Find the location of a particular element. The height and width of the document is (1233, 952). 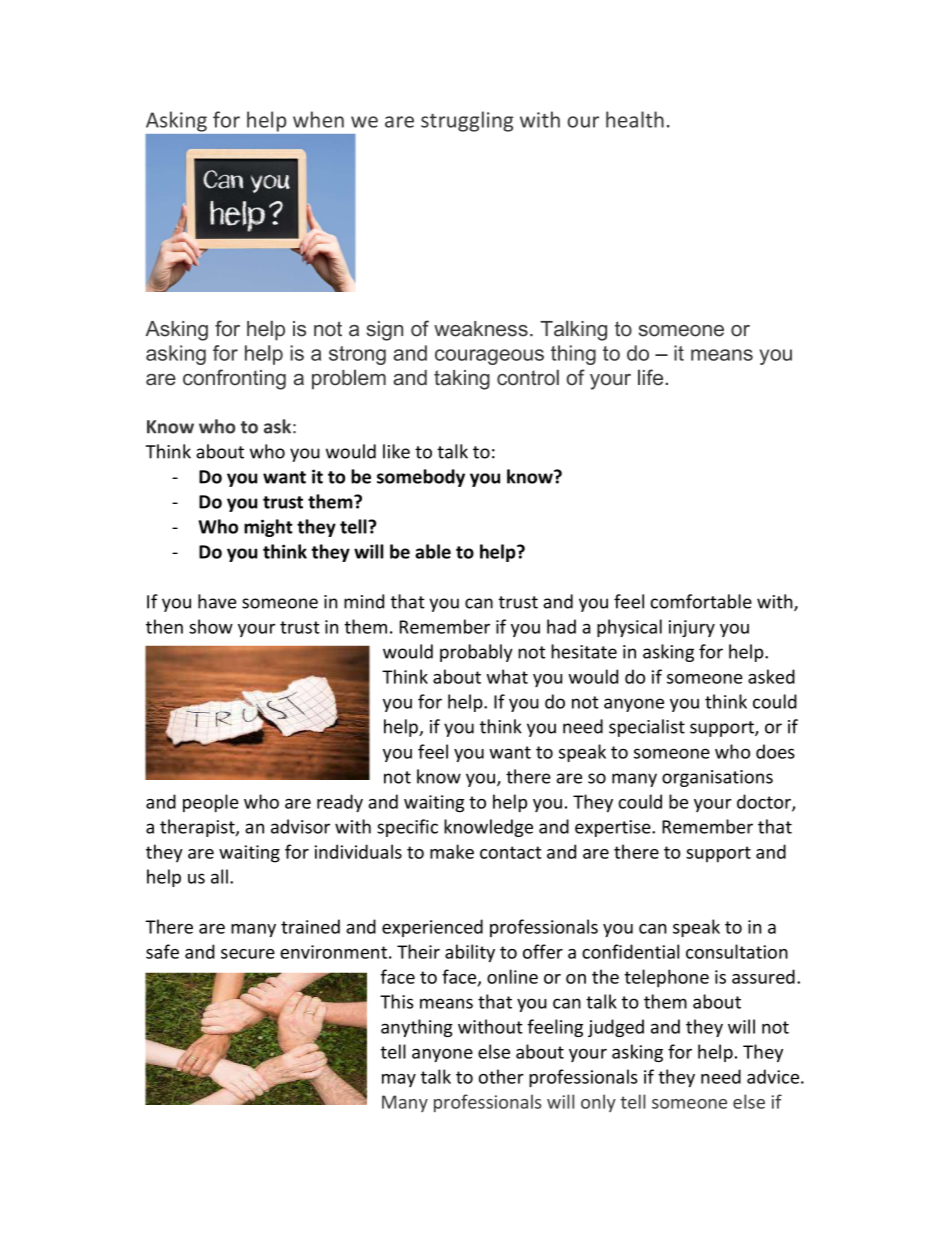

other is located at coordinates (501, 1076).
